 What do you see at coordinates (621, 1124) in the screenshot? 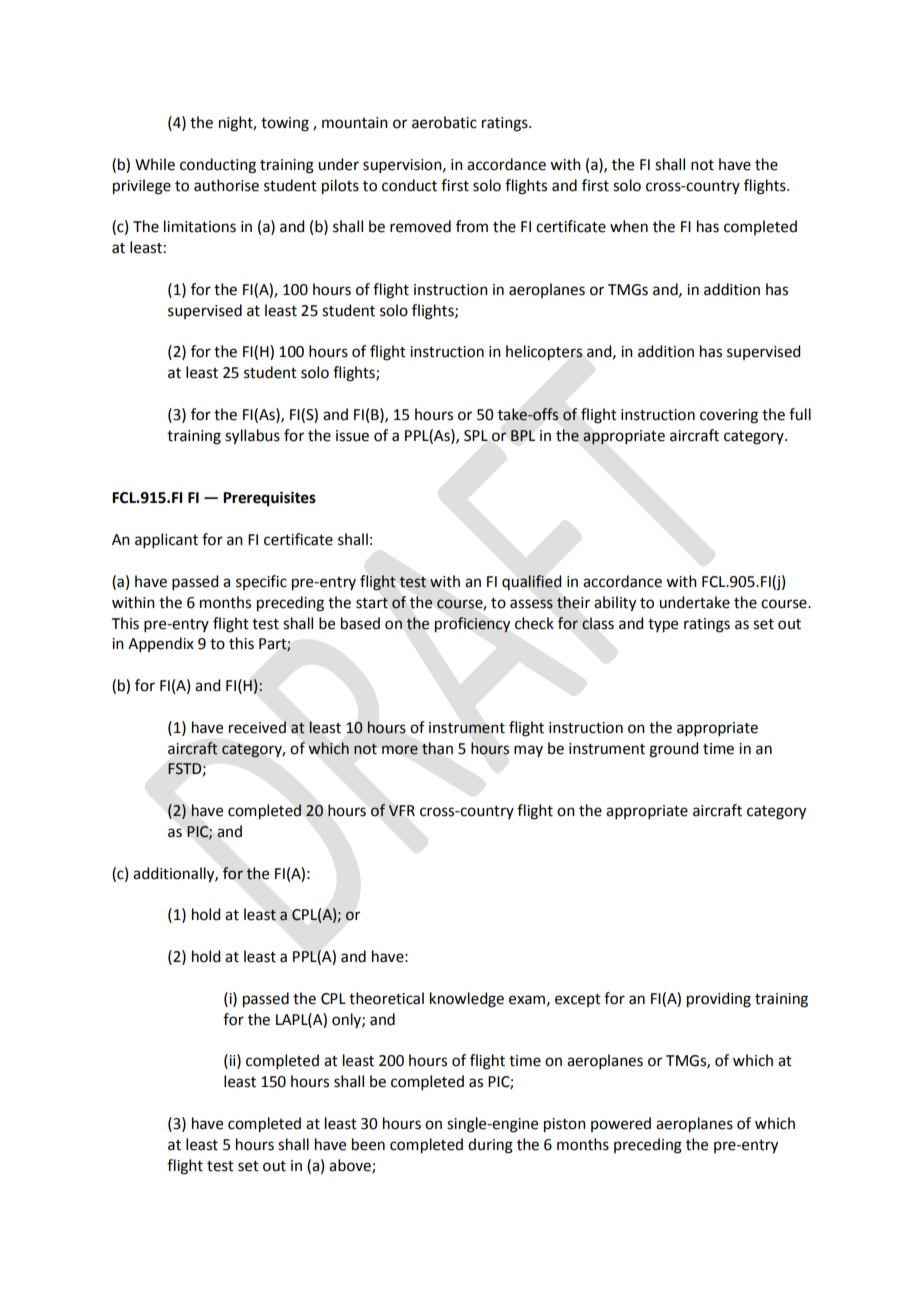
I see `powered` at bounding box center [621, 1124].
